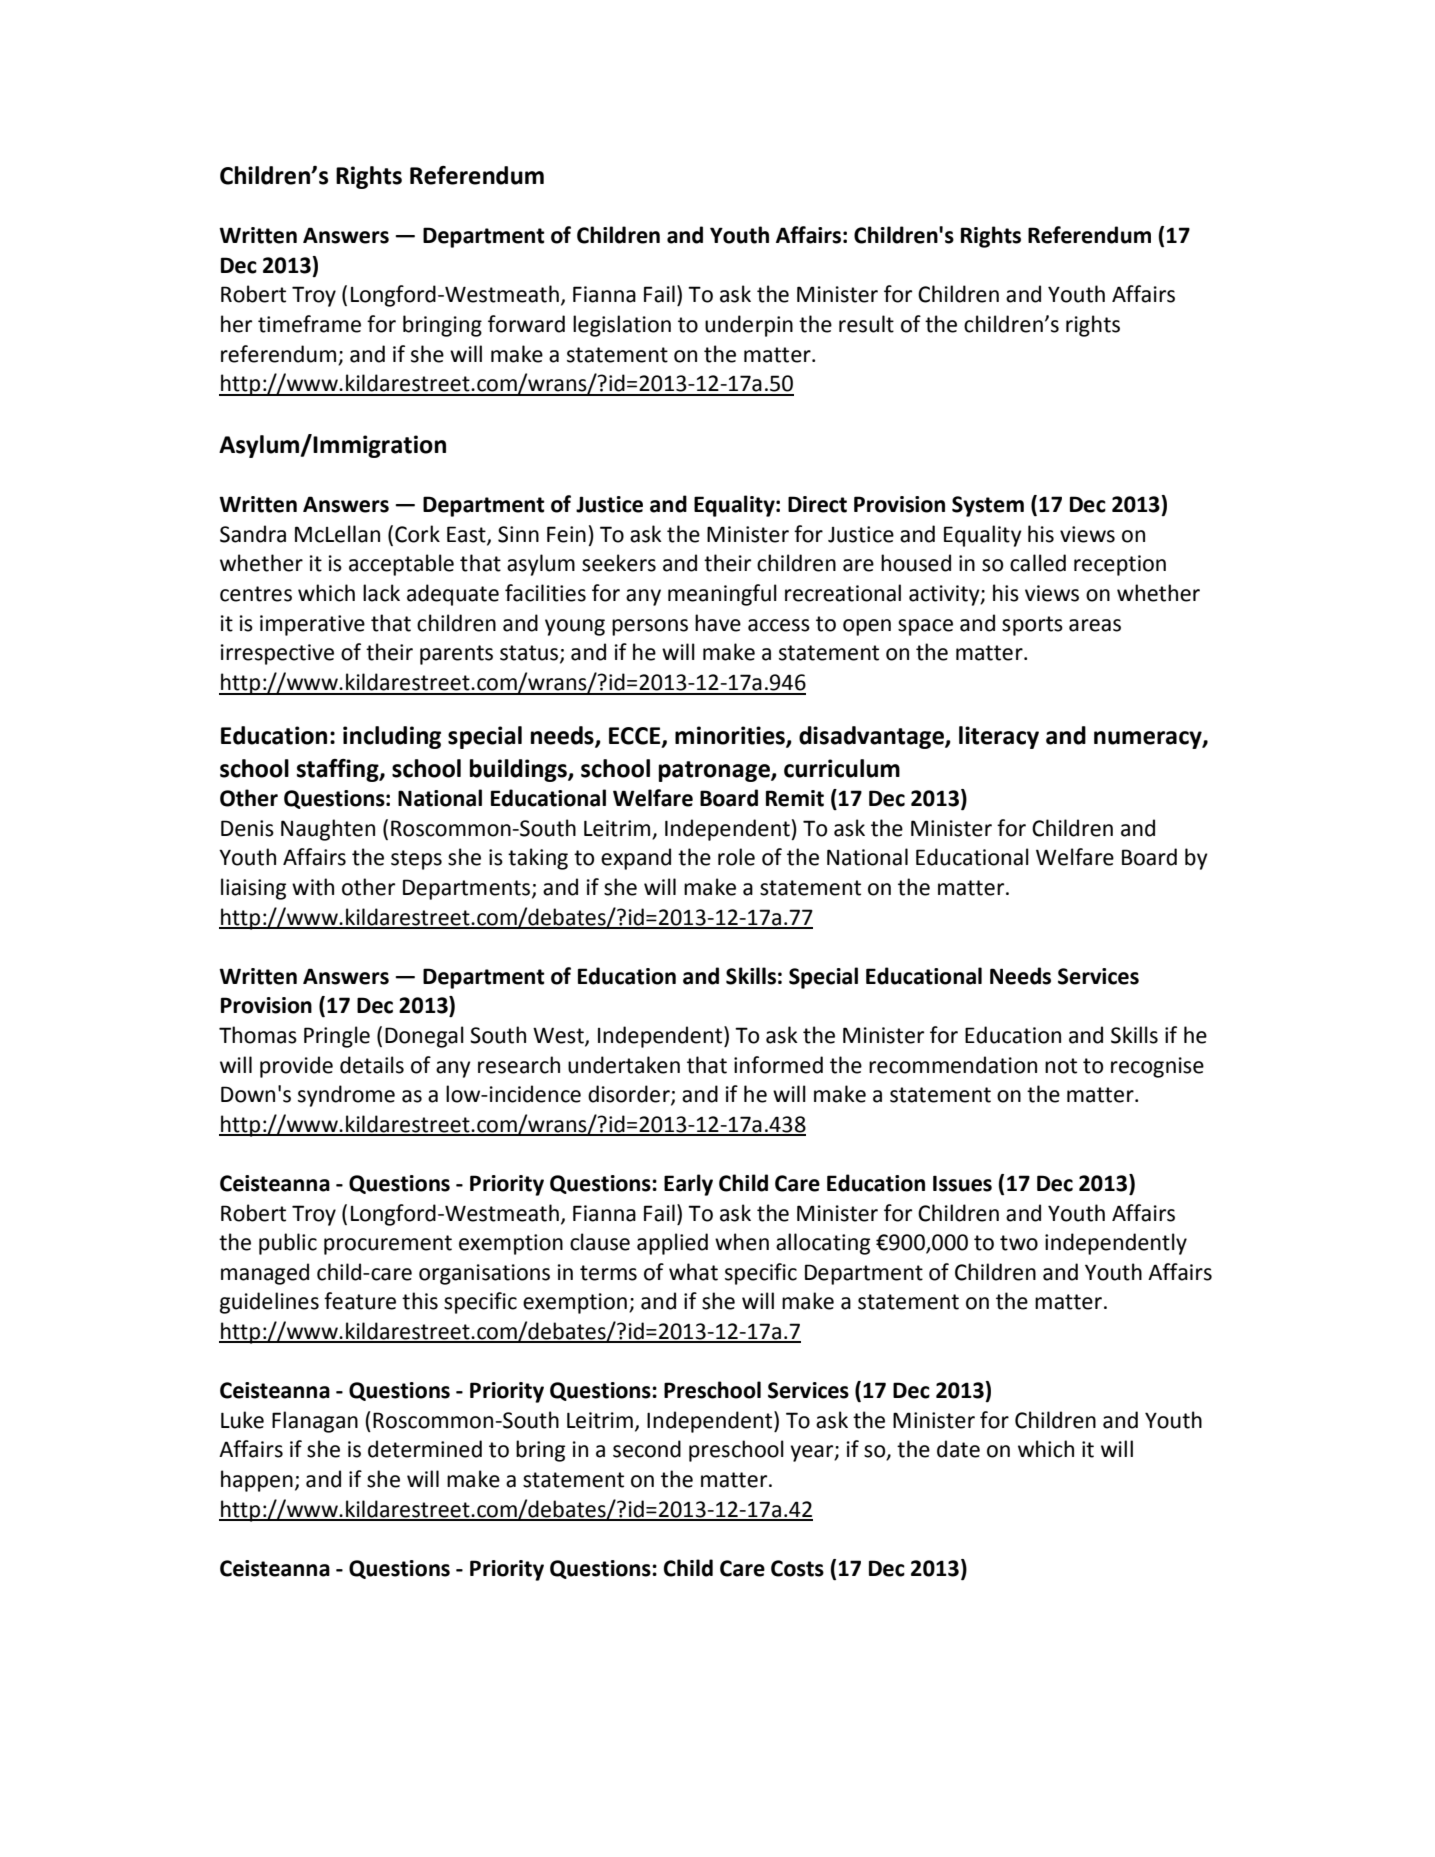 The image size is (1435, 1857). I want to click on Costs, so click(797, 1568).
